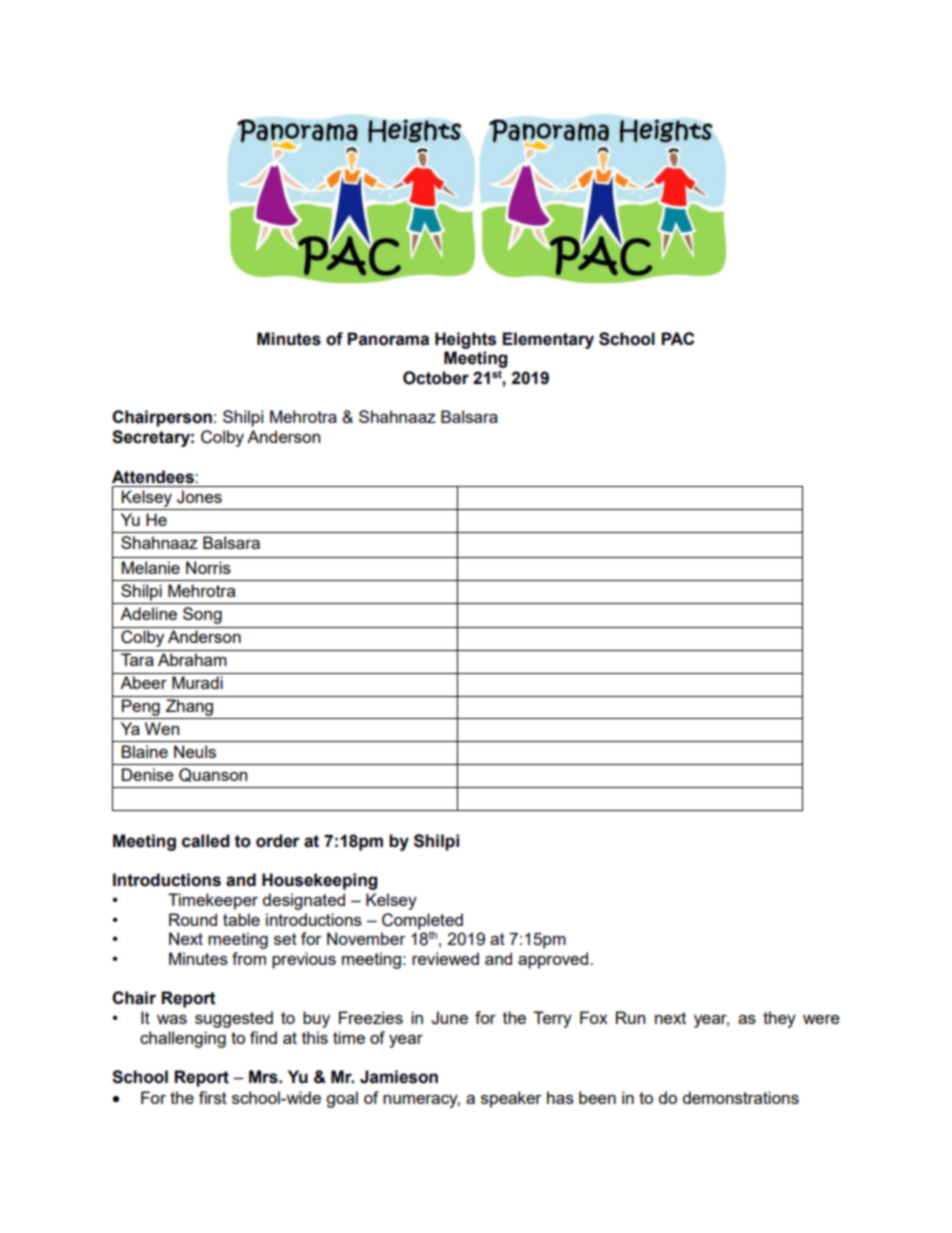 The height and width of the screenshot is (1233, 952). Describe the element at coordinates (677, 338) in the screenshot. I see `PAC` at that location.
